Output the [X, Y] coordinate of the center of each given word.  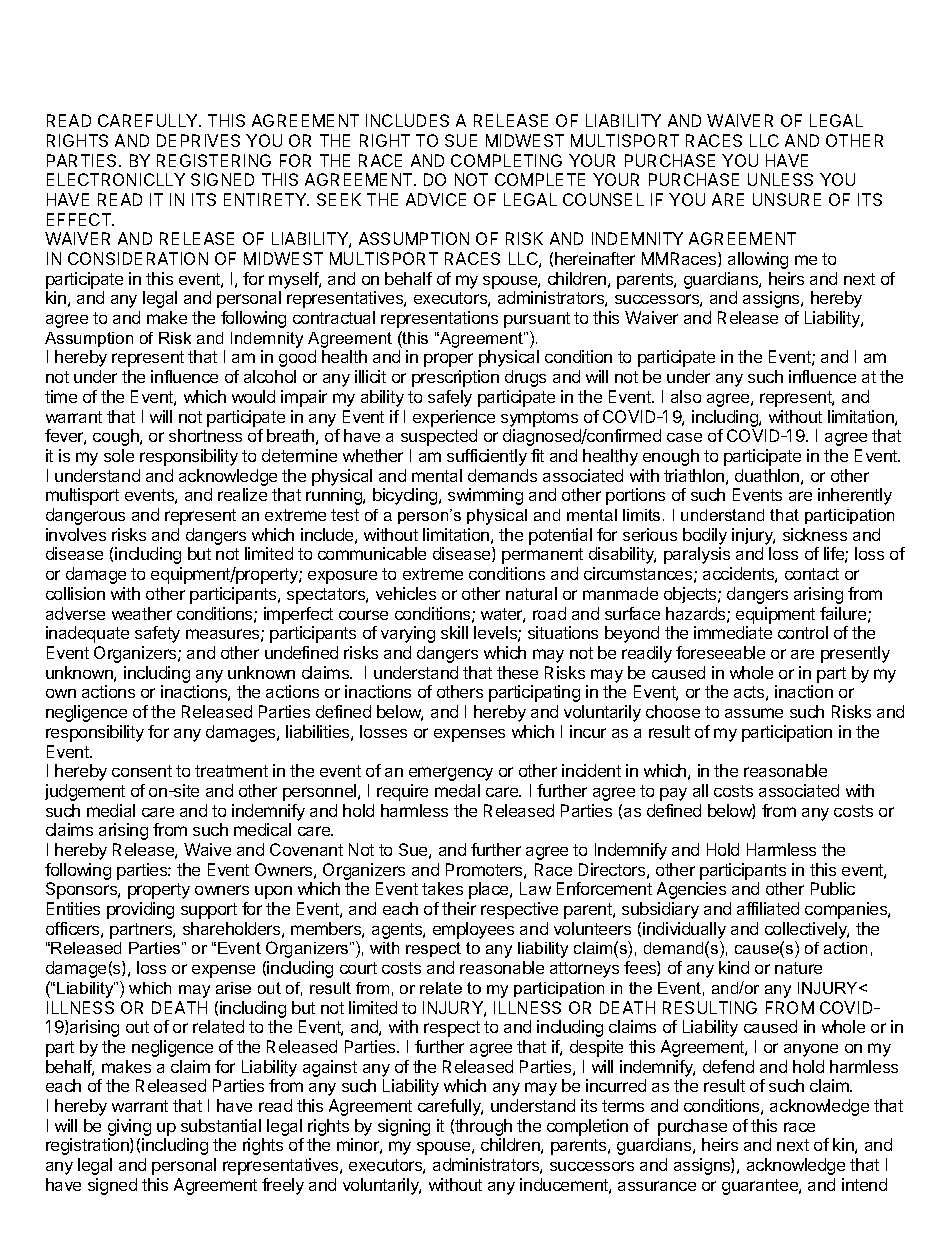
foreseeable [720, 652]
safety [157, 634]
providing [140, 910]
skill [454, 632]
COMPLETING [506, 160]
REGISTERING [214, 160]
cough [117, 437]
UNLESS [780, 179]
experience [454, 418]
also [686, 396]
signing [404, 1127]
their [459, 908]
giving [129, 1127]
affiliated [768, 908]
